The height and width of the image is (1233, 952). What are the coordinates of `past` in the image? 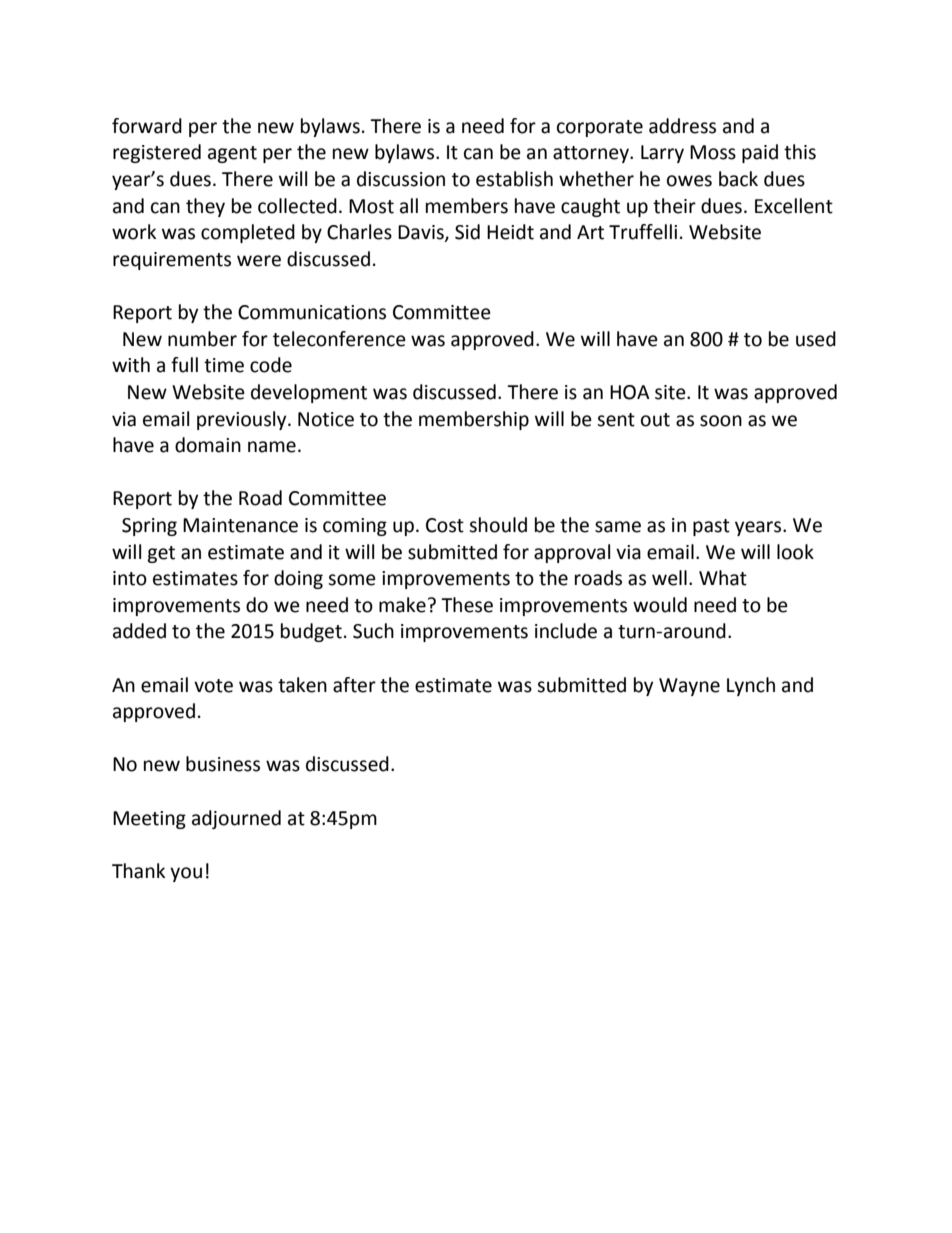 It's located at (711, 527).
